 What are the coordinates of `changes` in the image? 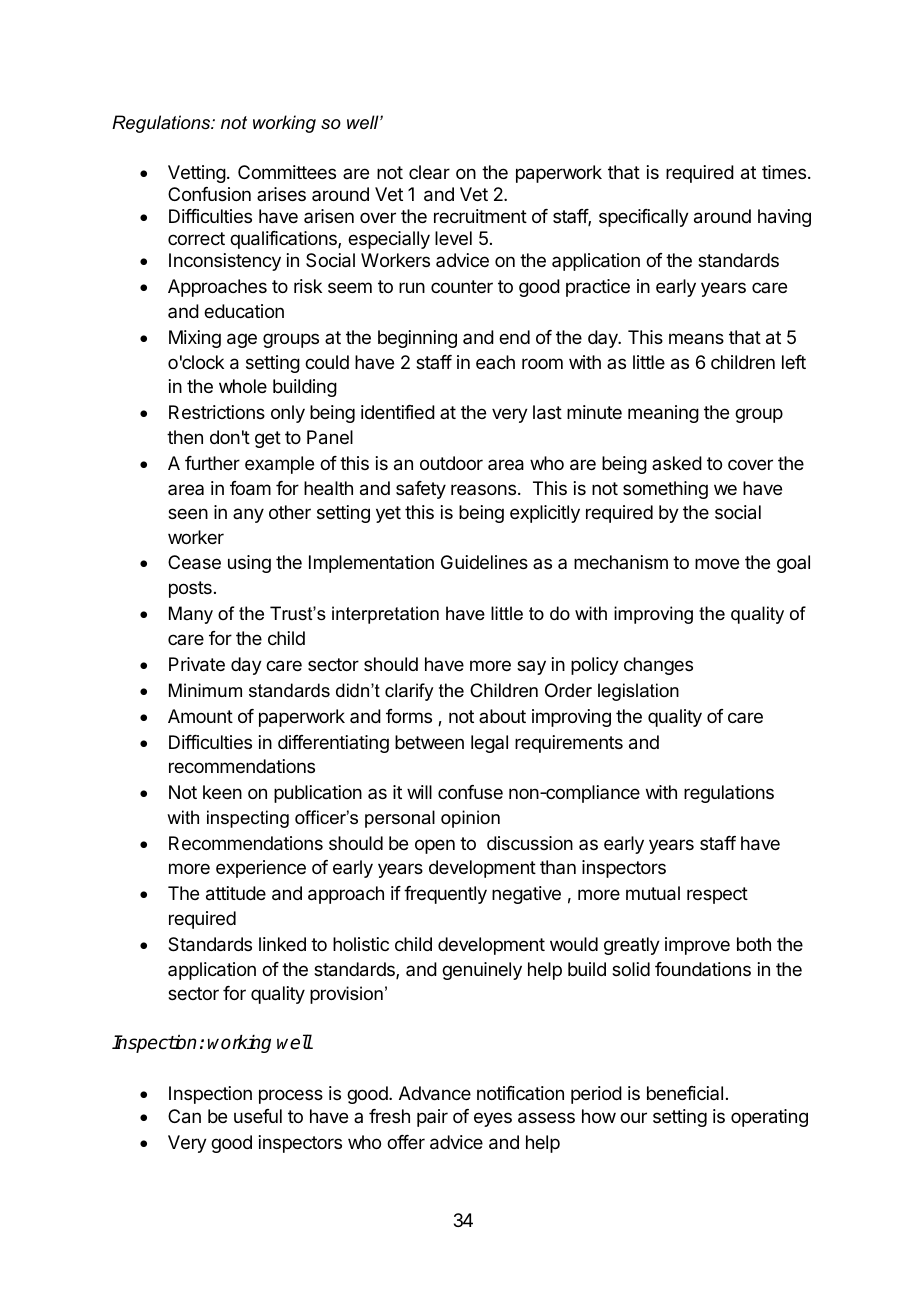 It's located at (658, 666).
